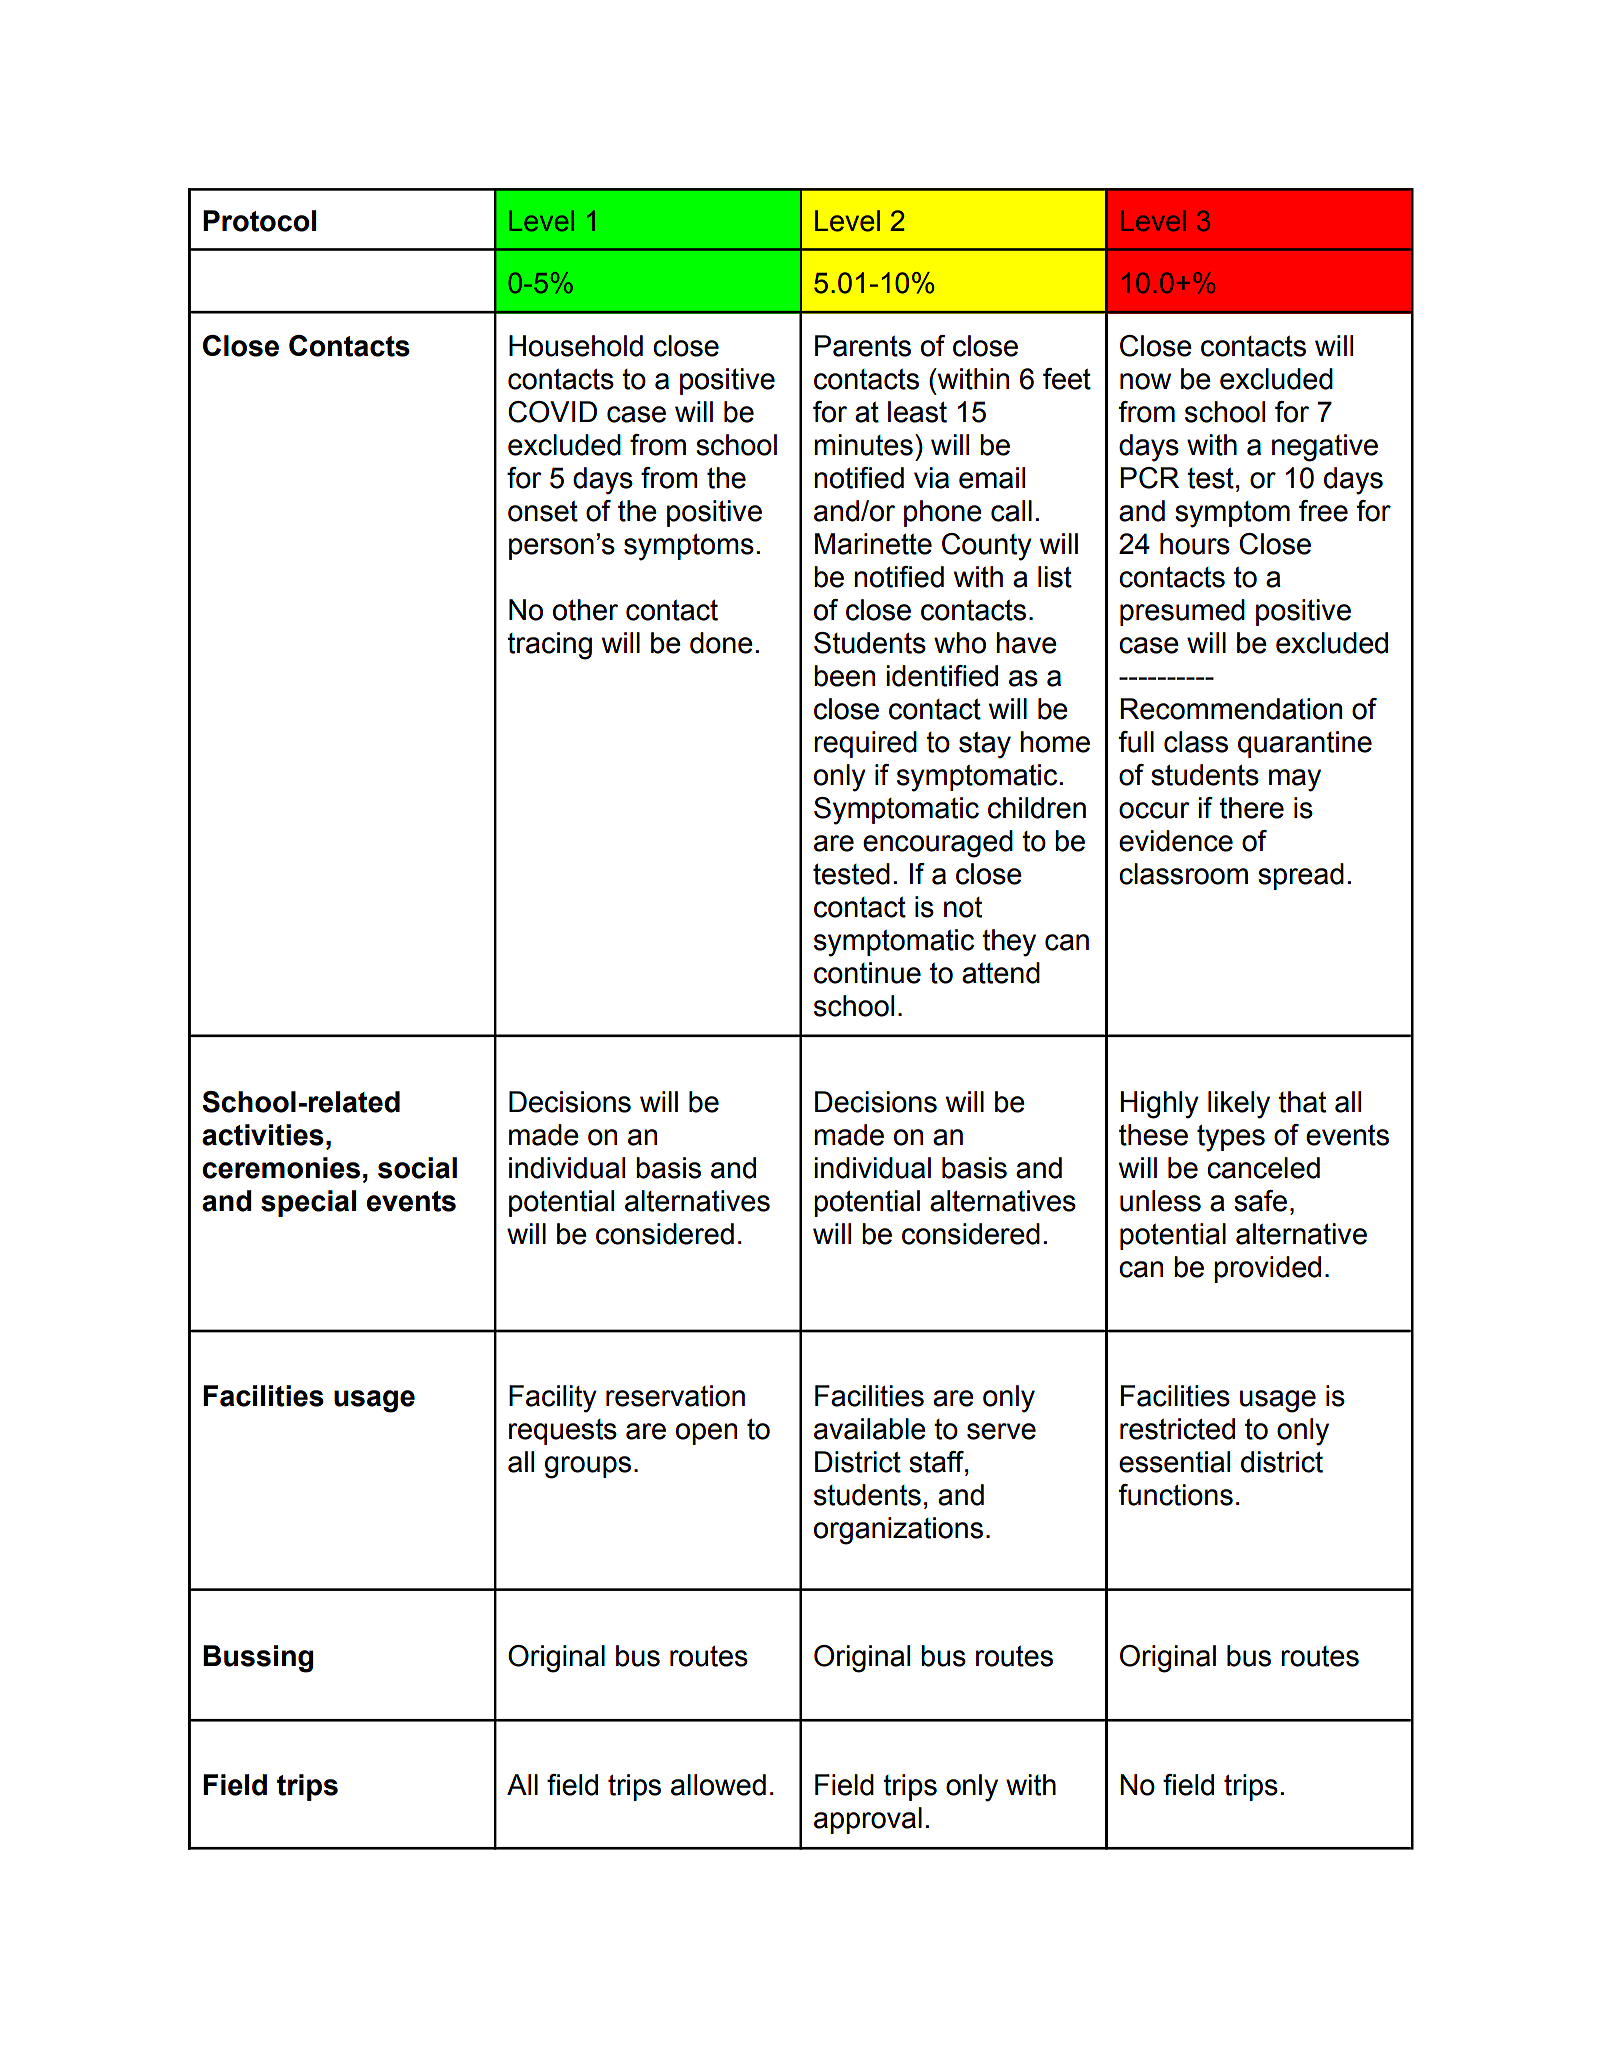  I want to click on now, so click(1145, 381).
